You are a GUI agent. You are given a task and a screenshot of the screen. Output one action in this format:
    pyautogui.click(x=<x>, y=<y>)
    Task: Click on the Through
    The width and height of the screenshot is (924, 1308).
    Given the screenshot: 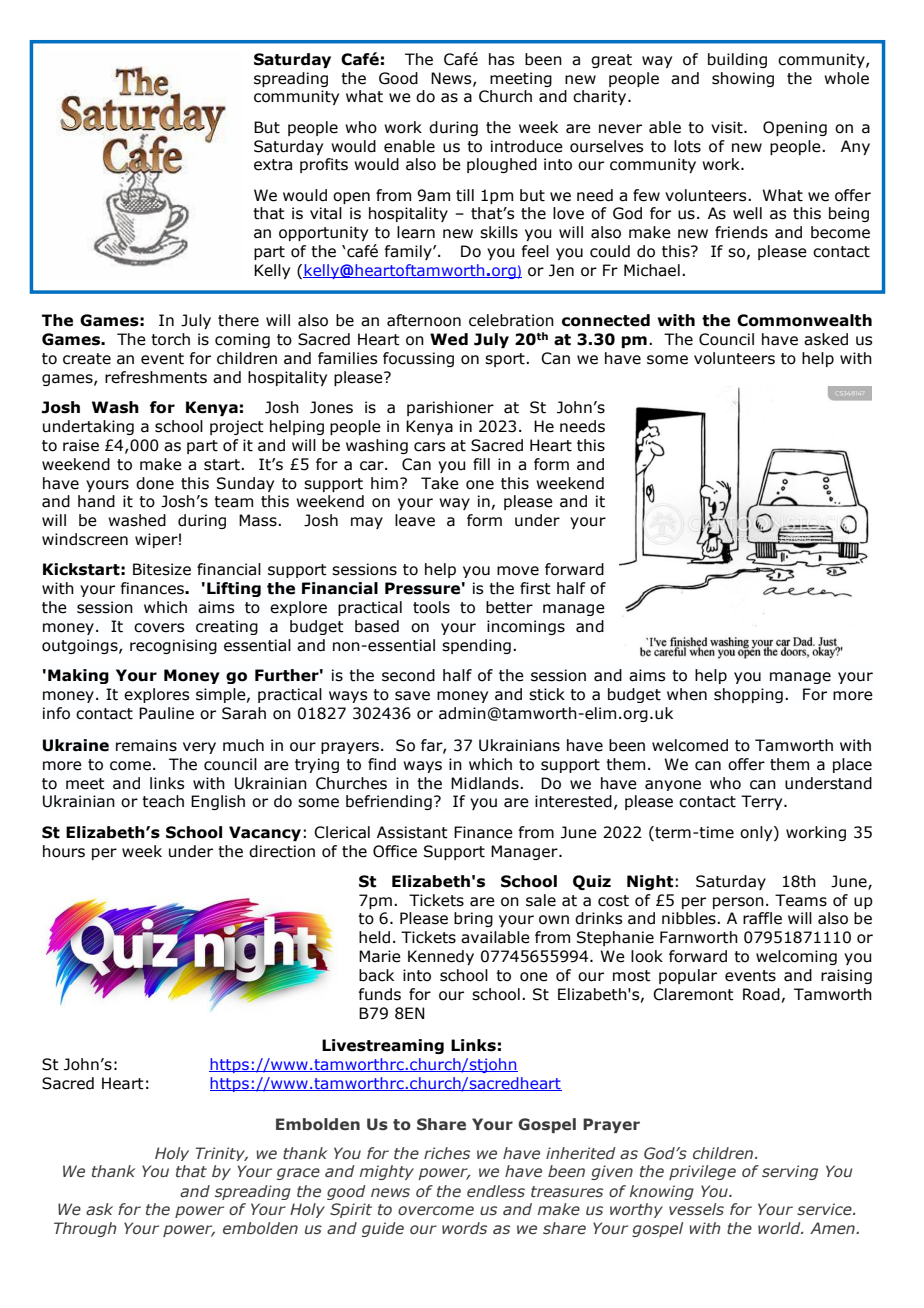 What is the action you would take?
    pyautogui.click(x=85, y=1229)
